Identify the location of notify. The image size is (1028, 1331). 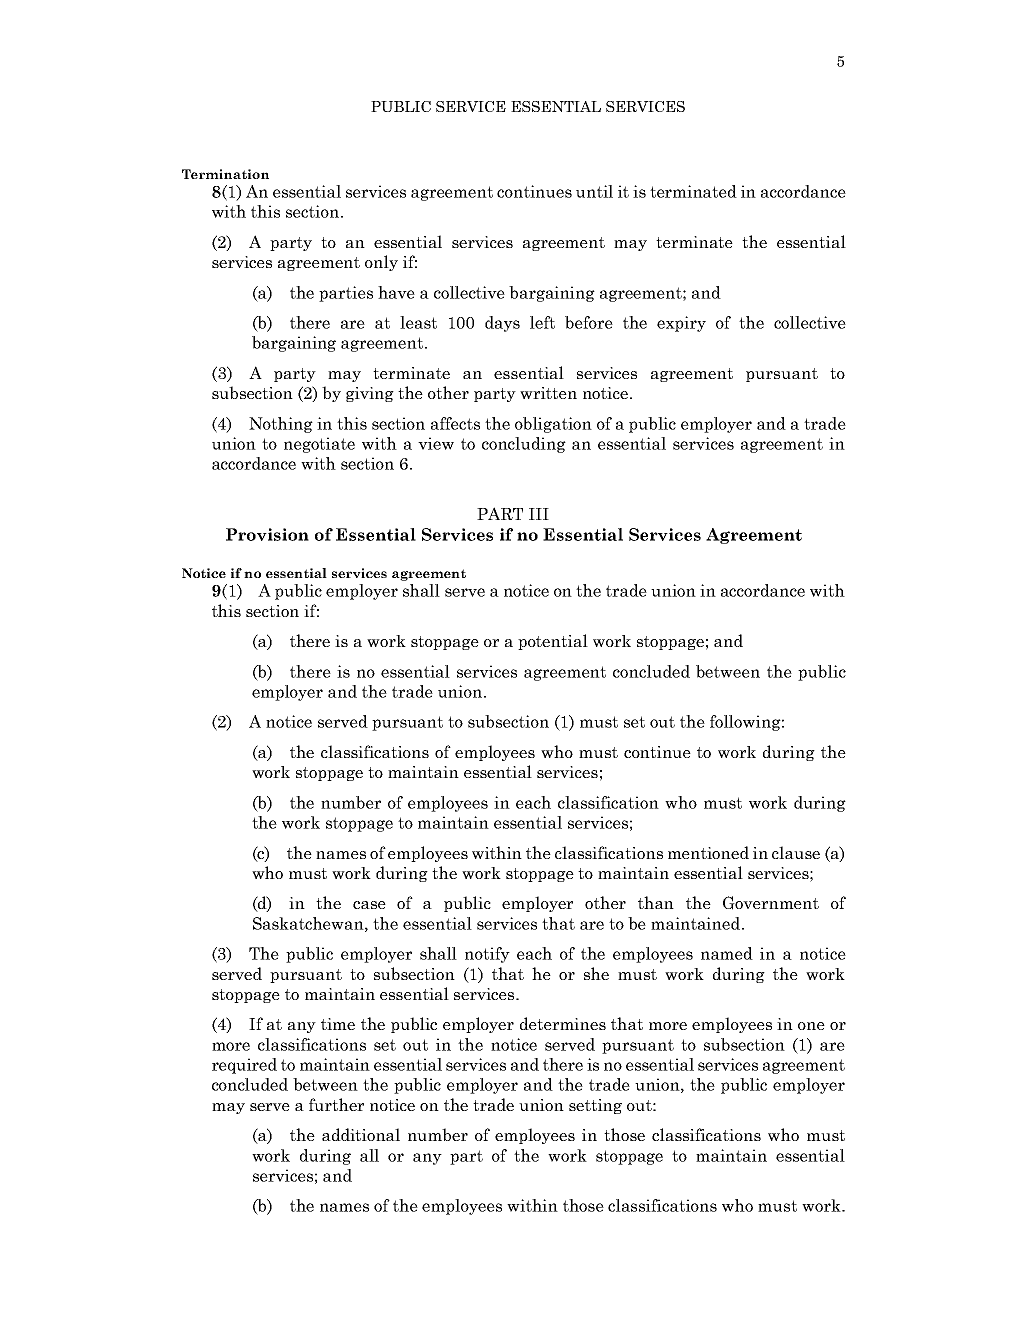
(487, 955).
